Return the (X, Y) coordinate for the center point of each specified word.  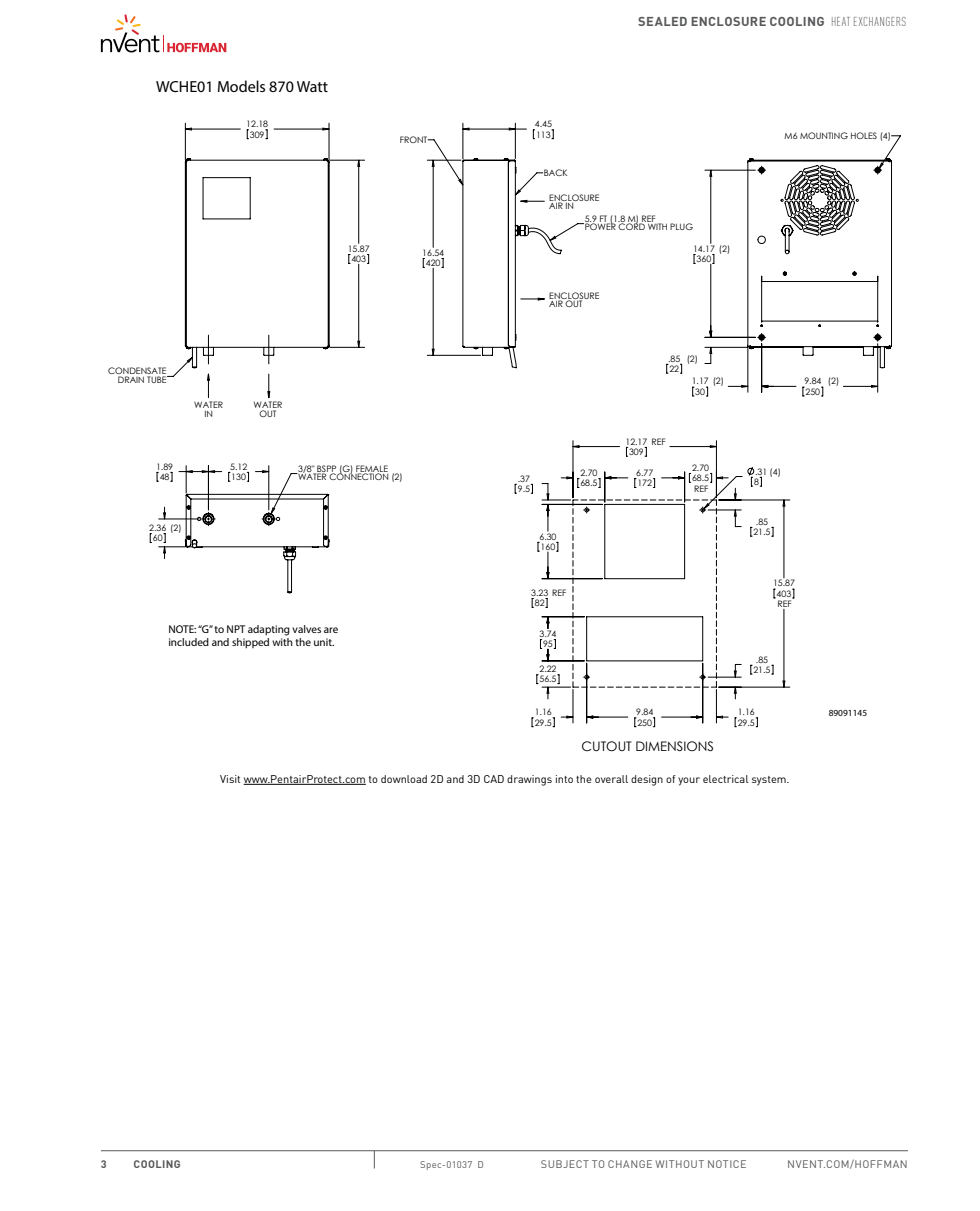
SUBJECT (565, 1164)
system (770, 781)
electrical (726, 779)
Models (241, 86)
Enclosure (728, 21)
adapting (269, 630)
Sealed (662, 21)
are (331, 630)
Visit (230, 779)
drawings (529, 780)
